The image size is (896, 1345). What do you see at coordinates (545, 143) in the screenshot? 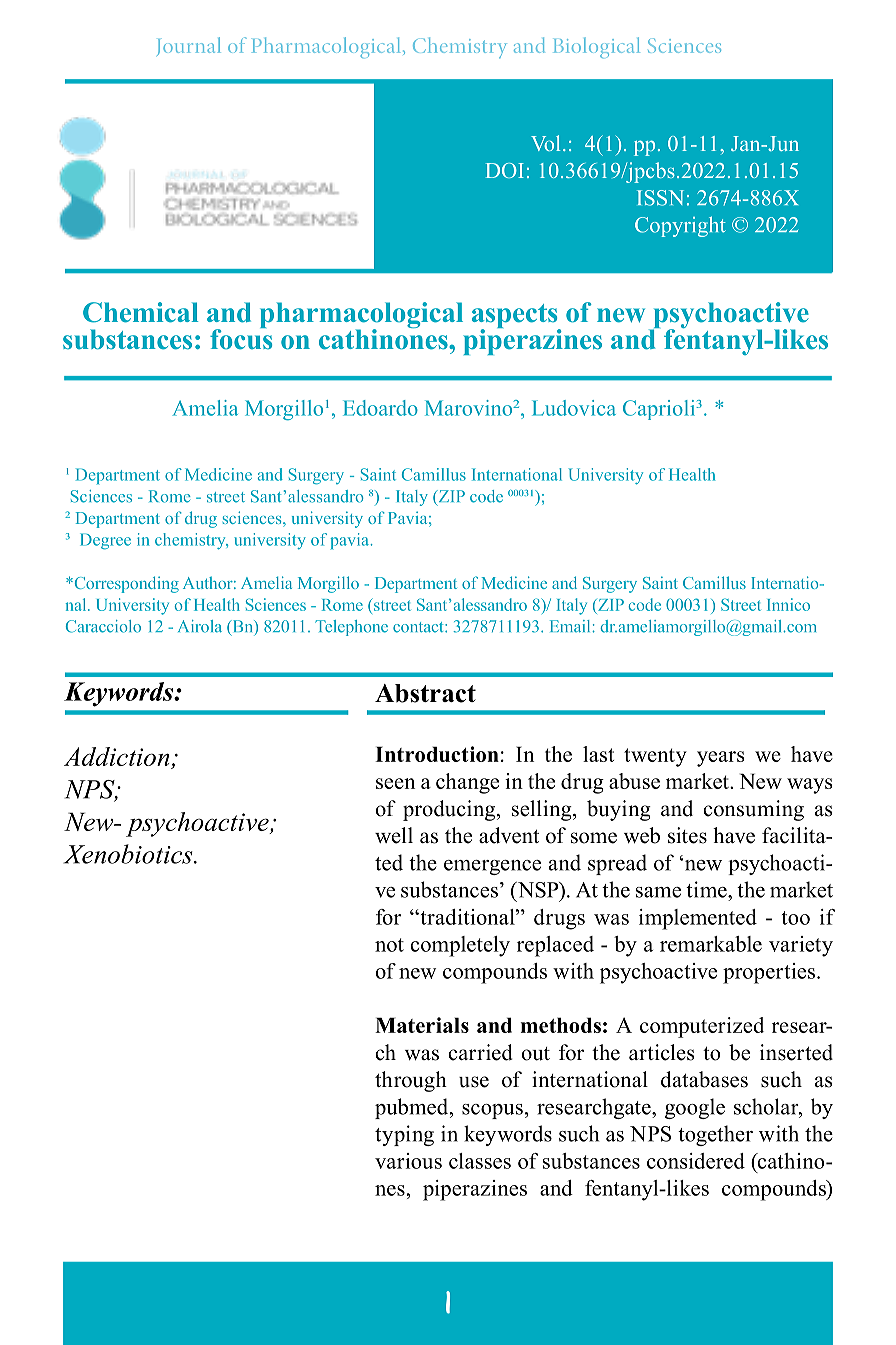
I see `Vol` at bounding box center [545, 143].
